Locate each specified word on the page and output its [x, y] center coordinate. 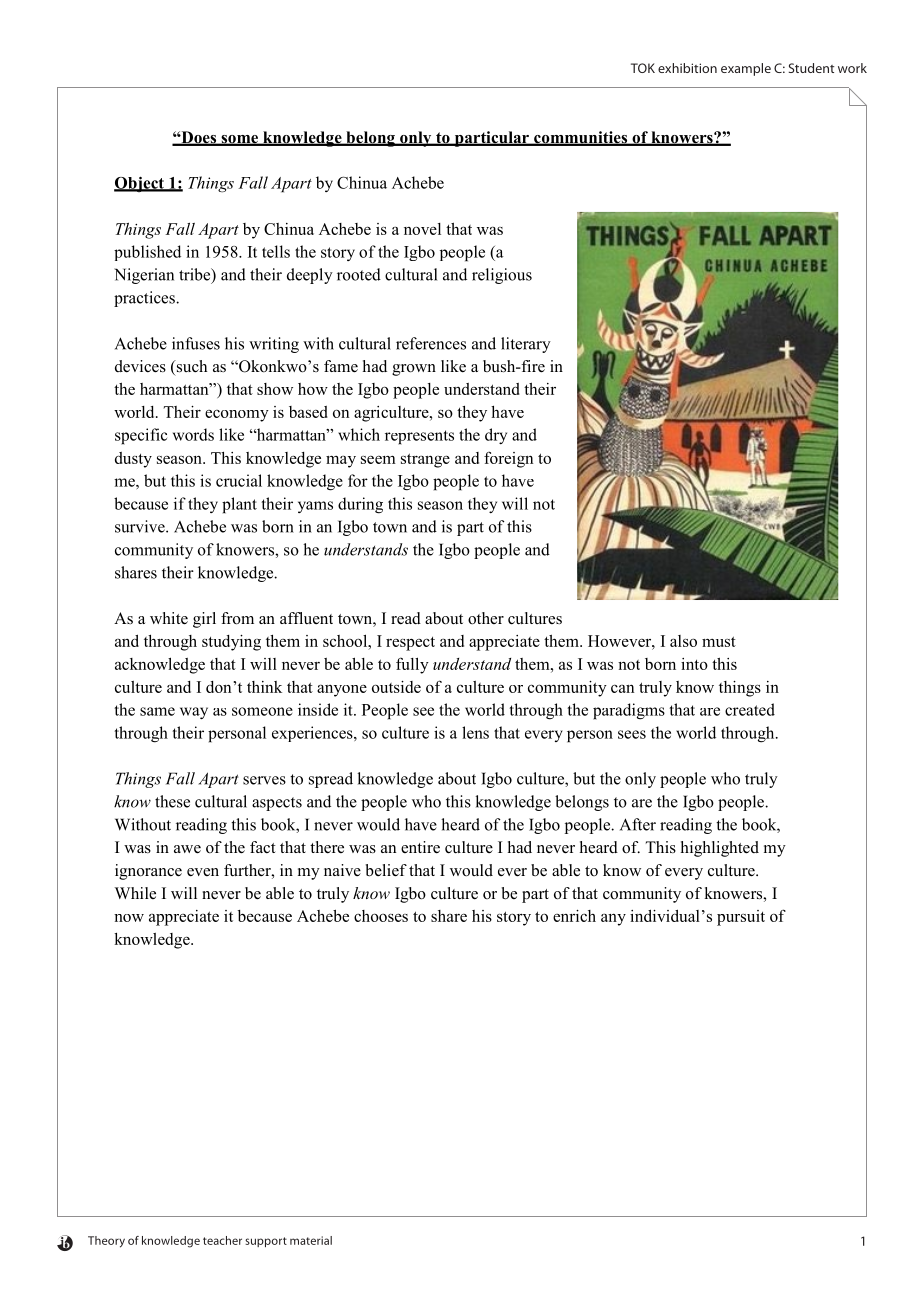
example [746, 69]
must [719, 641]
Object [140, 184]
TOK [643, 68]
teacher [222, 1240]
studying [231, 643]
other [486, 618]
